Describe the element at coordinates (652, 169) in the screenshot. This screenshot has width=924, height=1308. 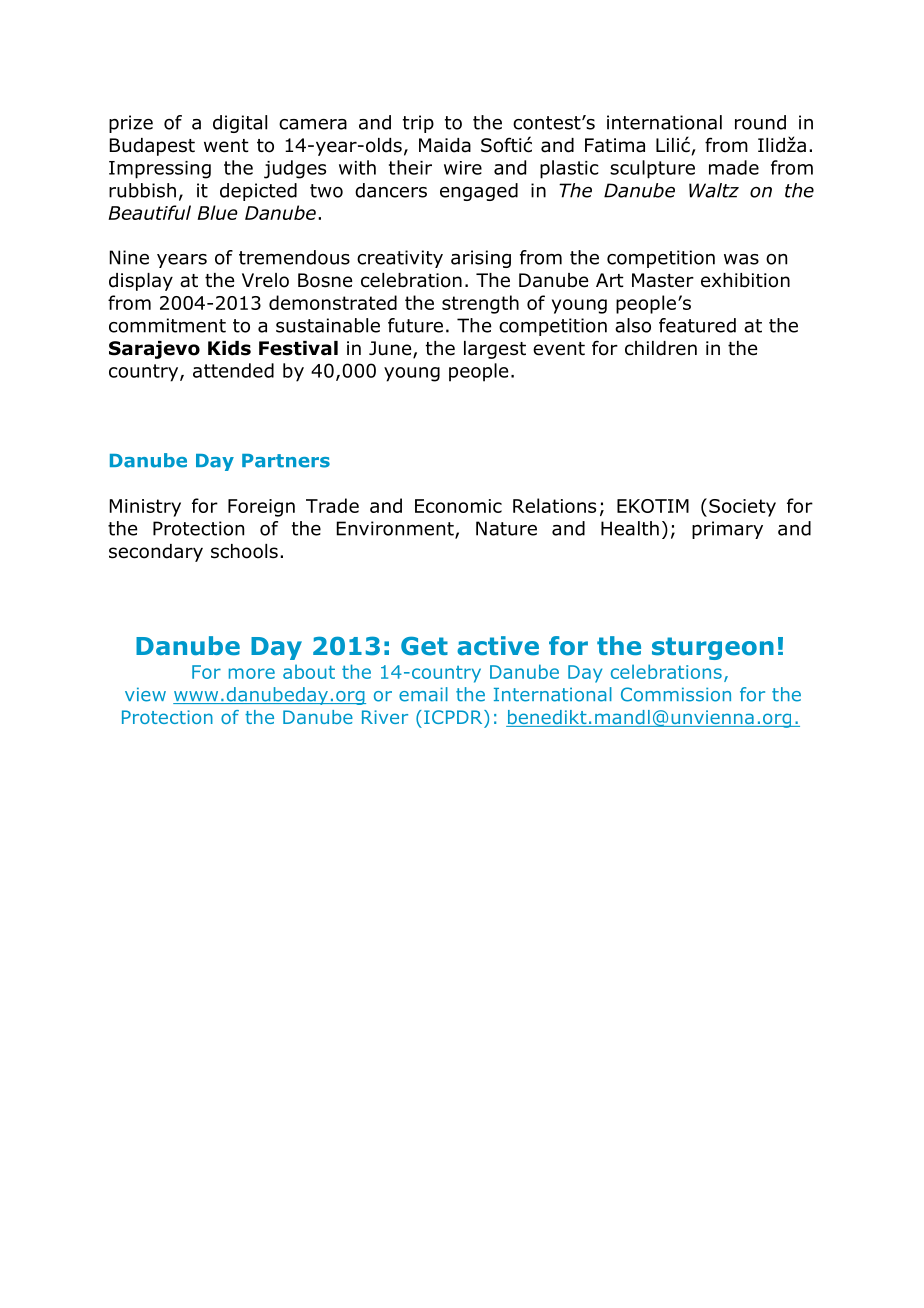
I see `sculpture` at that location.
